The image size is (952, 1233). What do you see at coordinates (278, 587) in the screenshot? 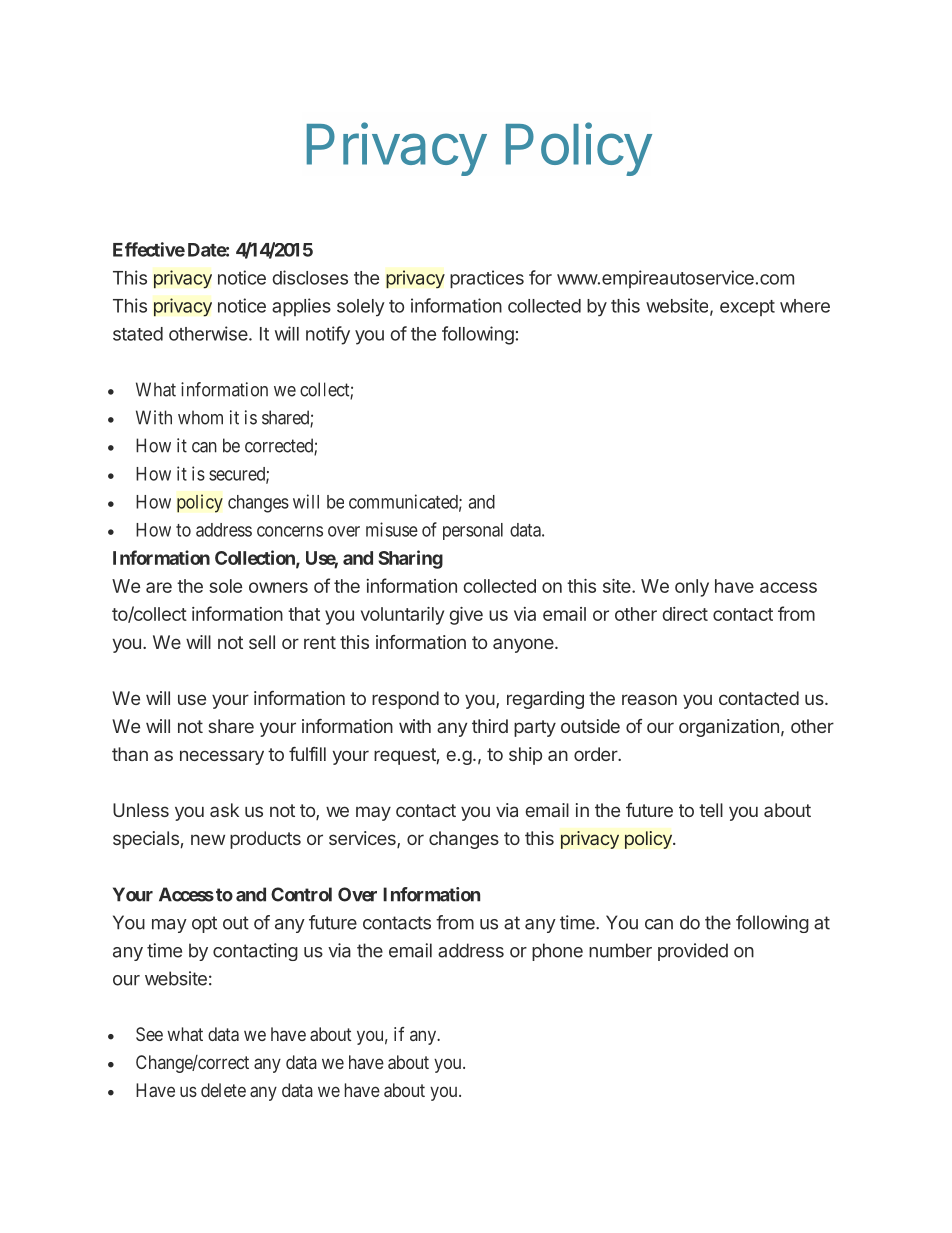
I see `owners` at bounding box center [278, 587].
